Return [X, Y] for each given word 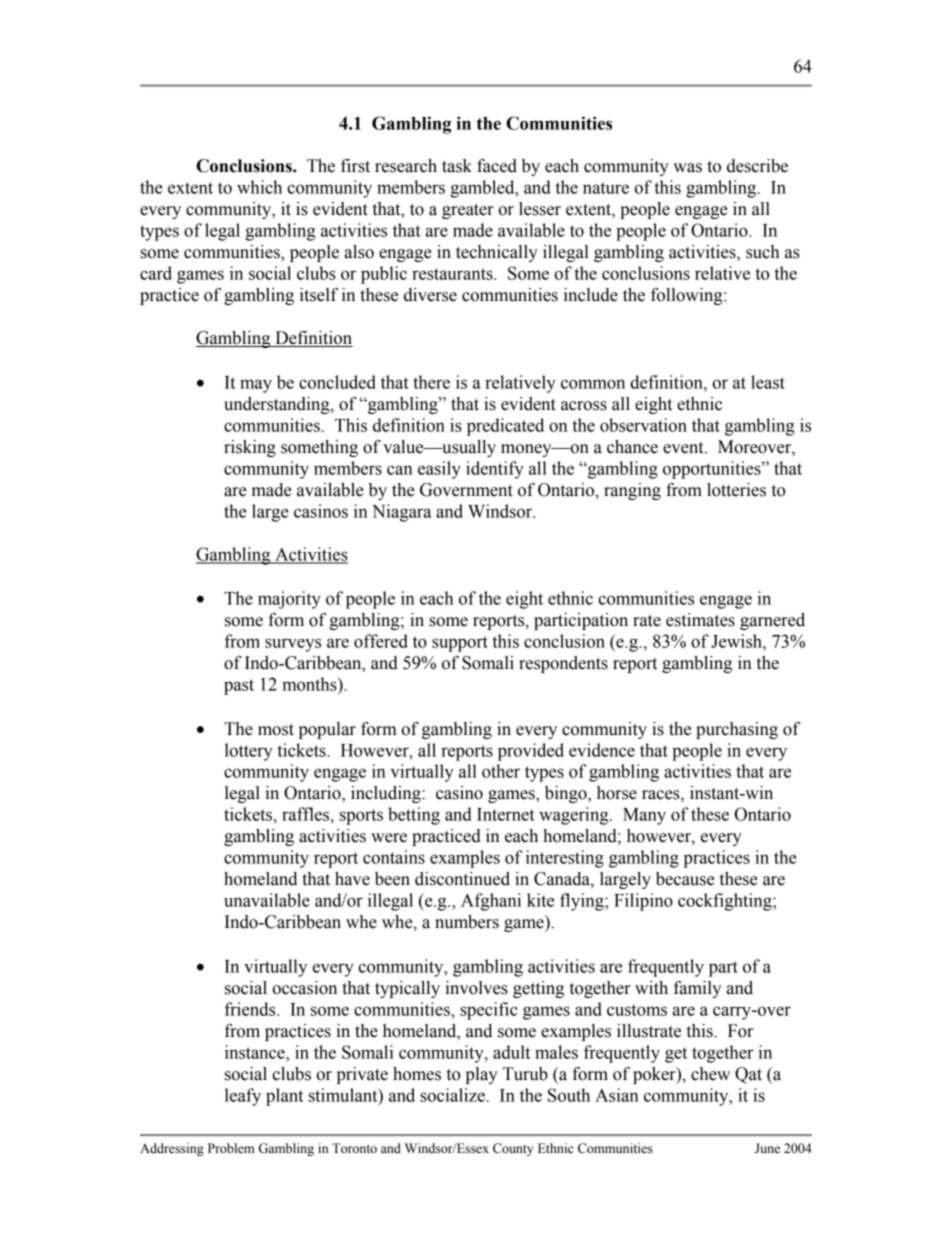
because [685, 879]
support [460, 644]
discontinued [462, 879]
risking [250, 448]
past [239, 687]
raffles [307, 814]
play [482, 1075]
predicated [505, 427]
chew [710, 1074]
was [687, 168]
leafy [243, 1097]
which [259, 187]
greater [468, 211]
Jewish [737, 641]
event [684, 448]
